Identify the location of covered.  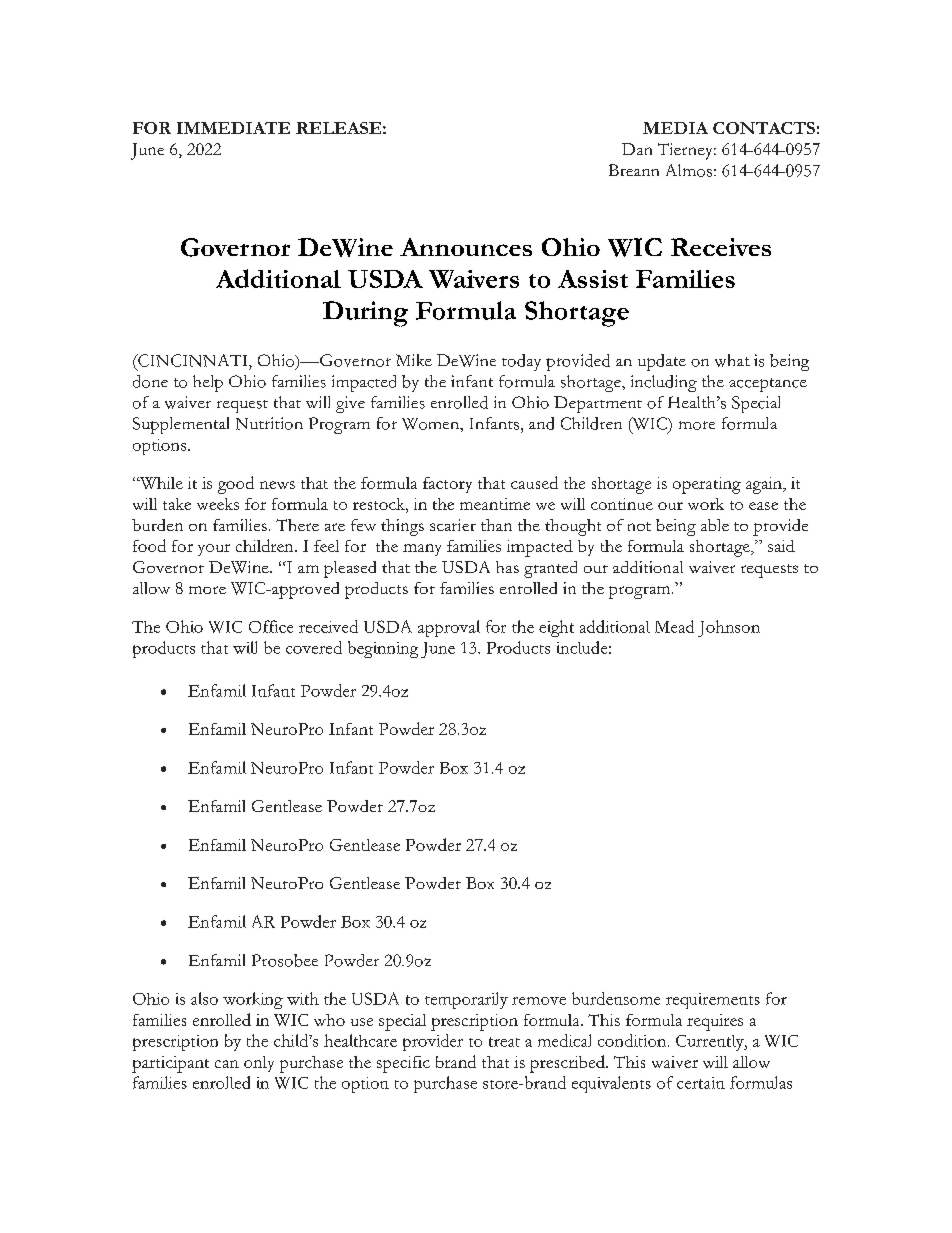
(314, 647).
